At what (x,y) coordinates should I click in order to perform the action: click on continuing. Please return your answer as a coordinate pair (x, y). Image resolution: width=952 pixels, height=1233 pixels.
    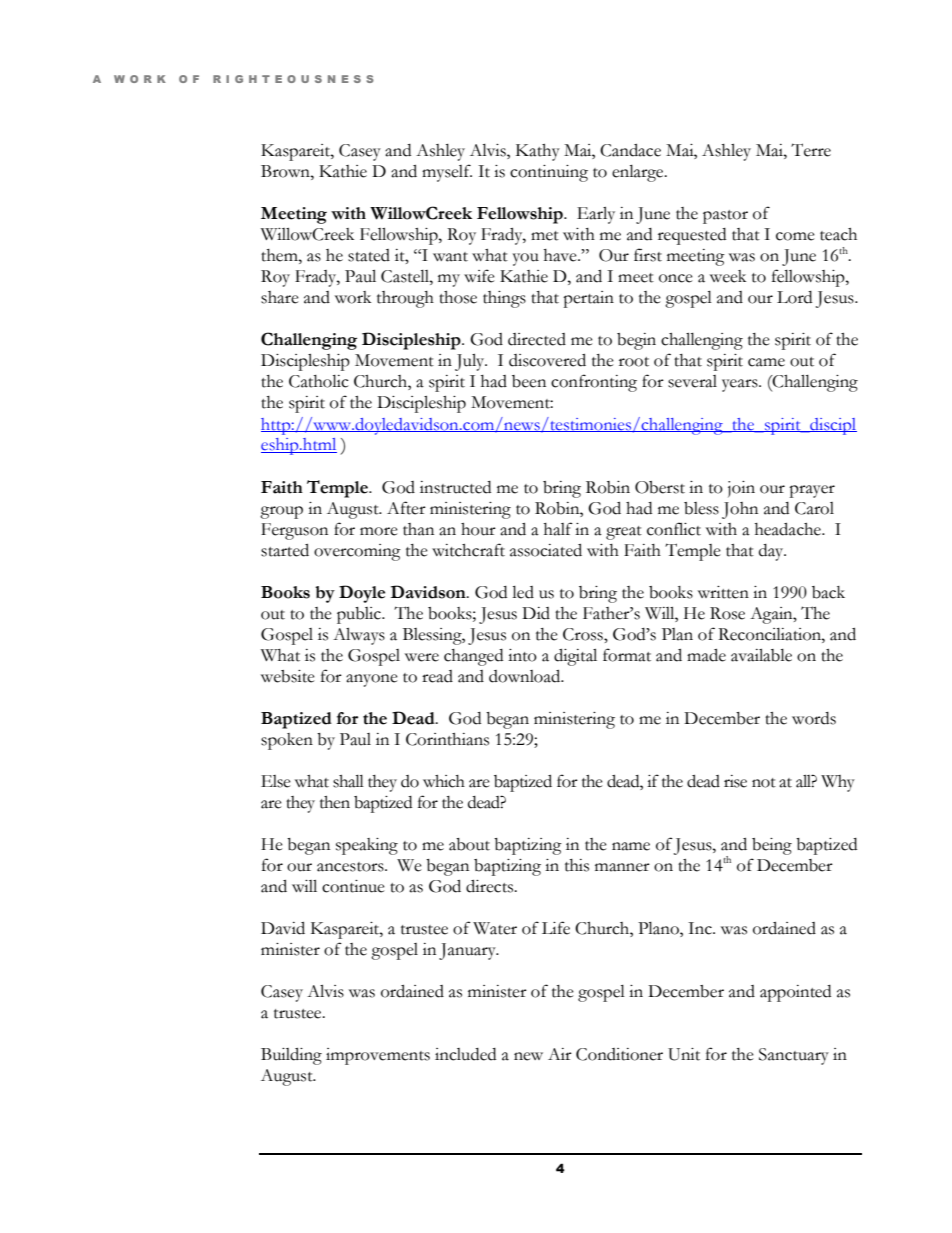
    Looking at the image, I should click on (549, 173).
